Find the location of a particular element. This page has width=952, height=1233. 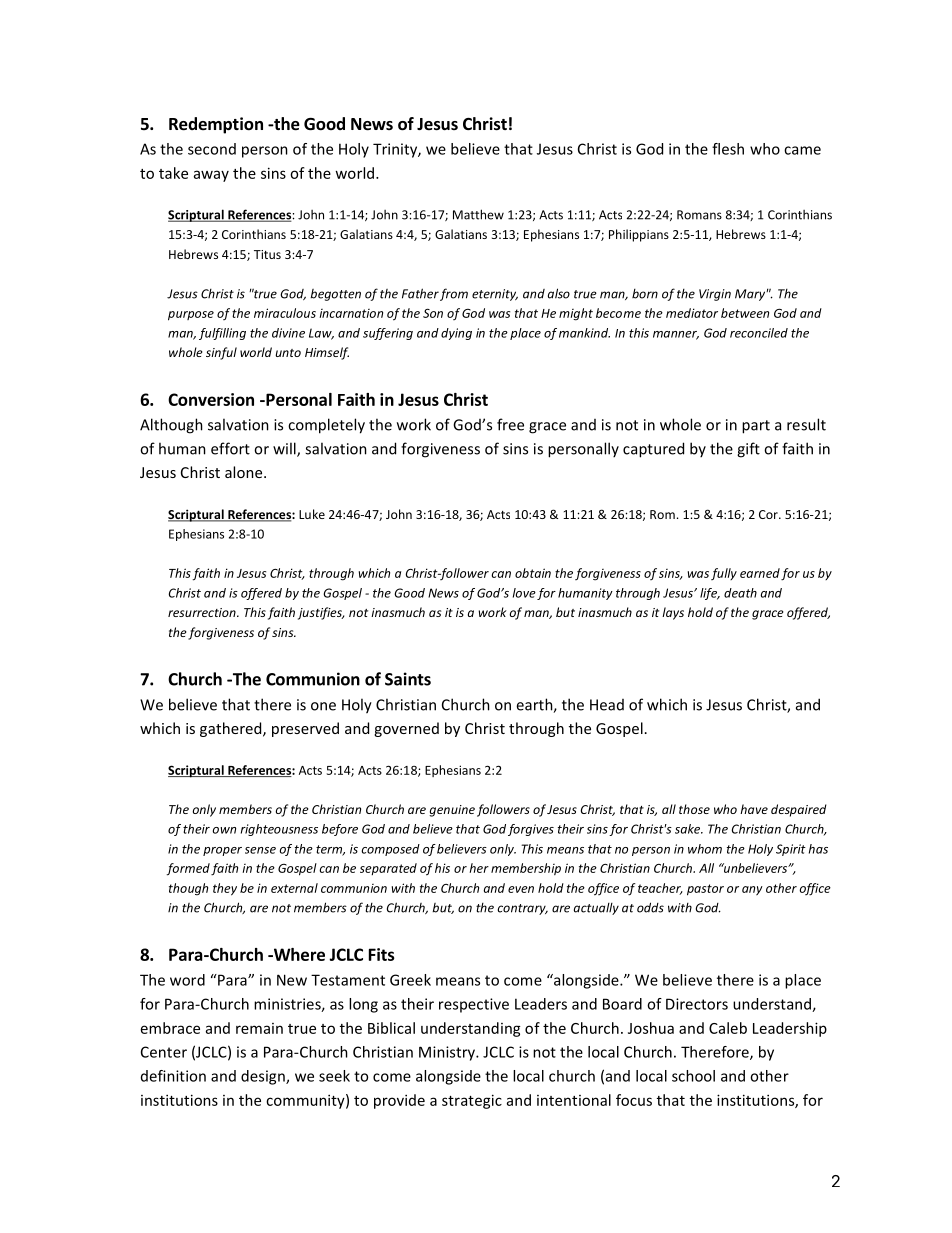

sense is located at coordinates (260, 850).
